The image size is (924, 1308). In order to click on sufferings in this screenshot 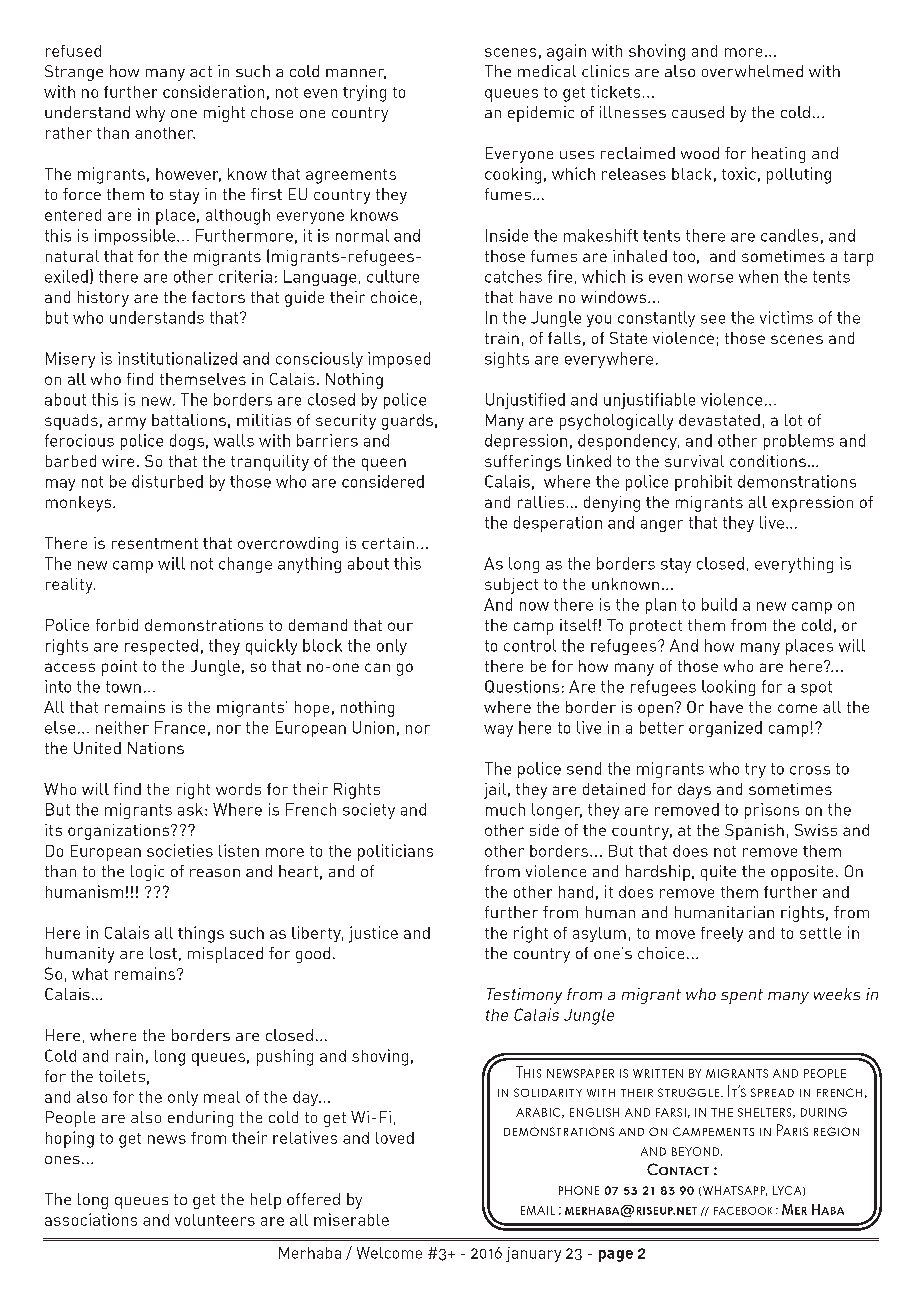, I will do `click(523, 463)`.
